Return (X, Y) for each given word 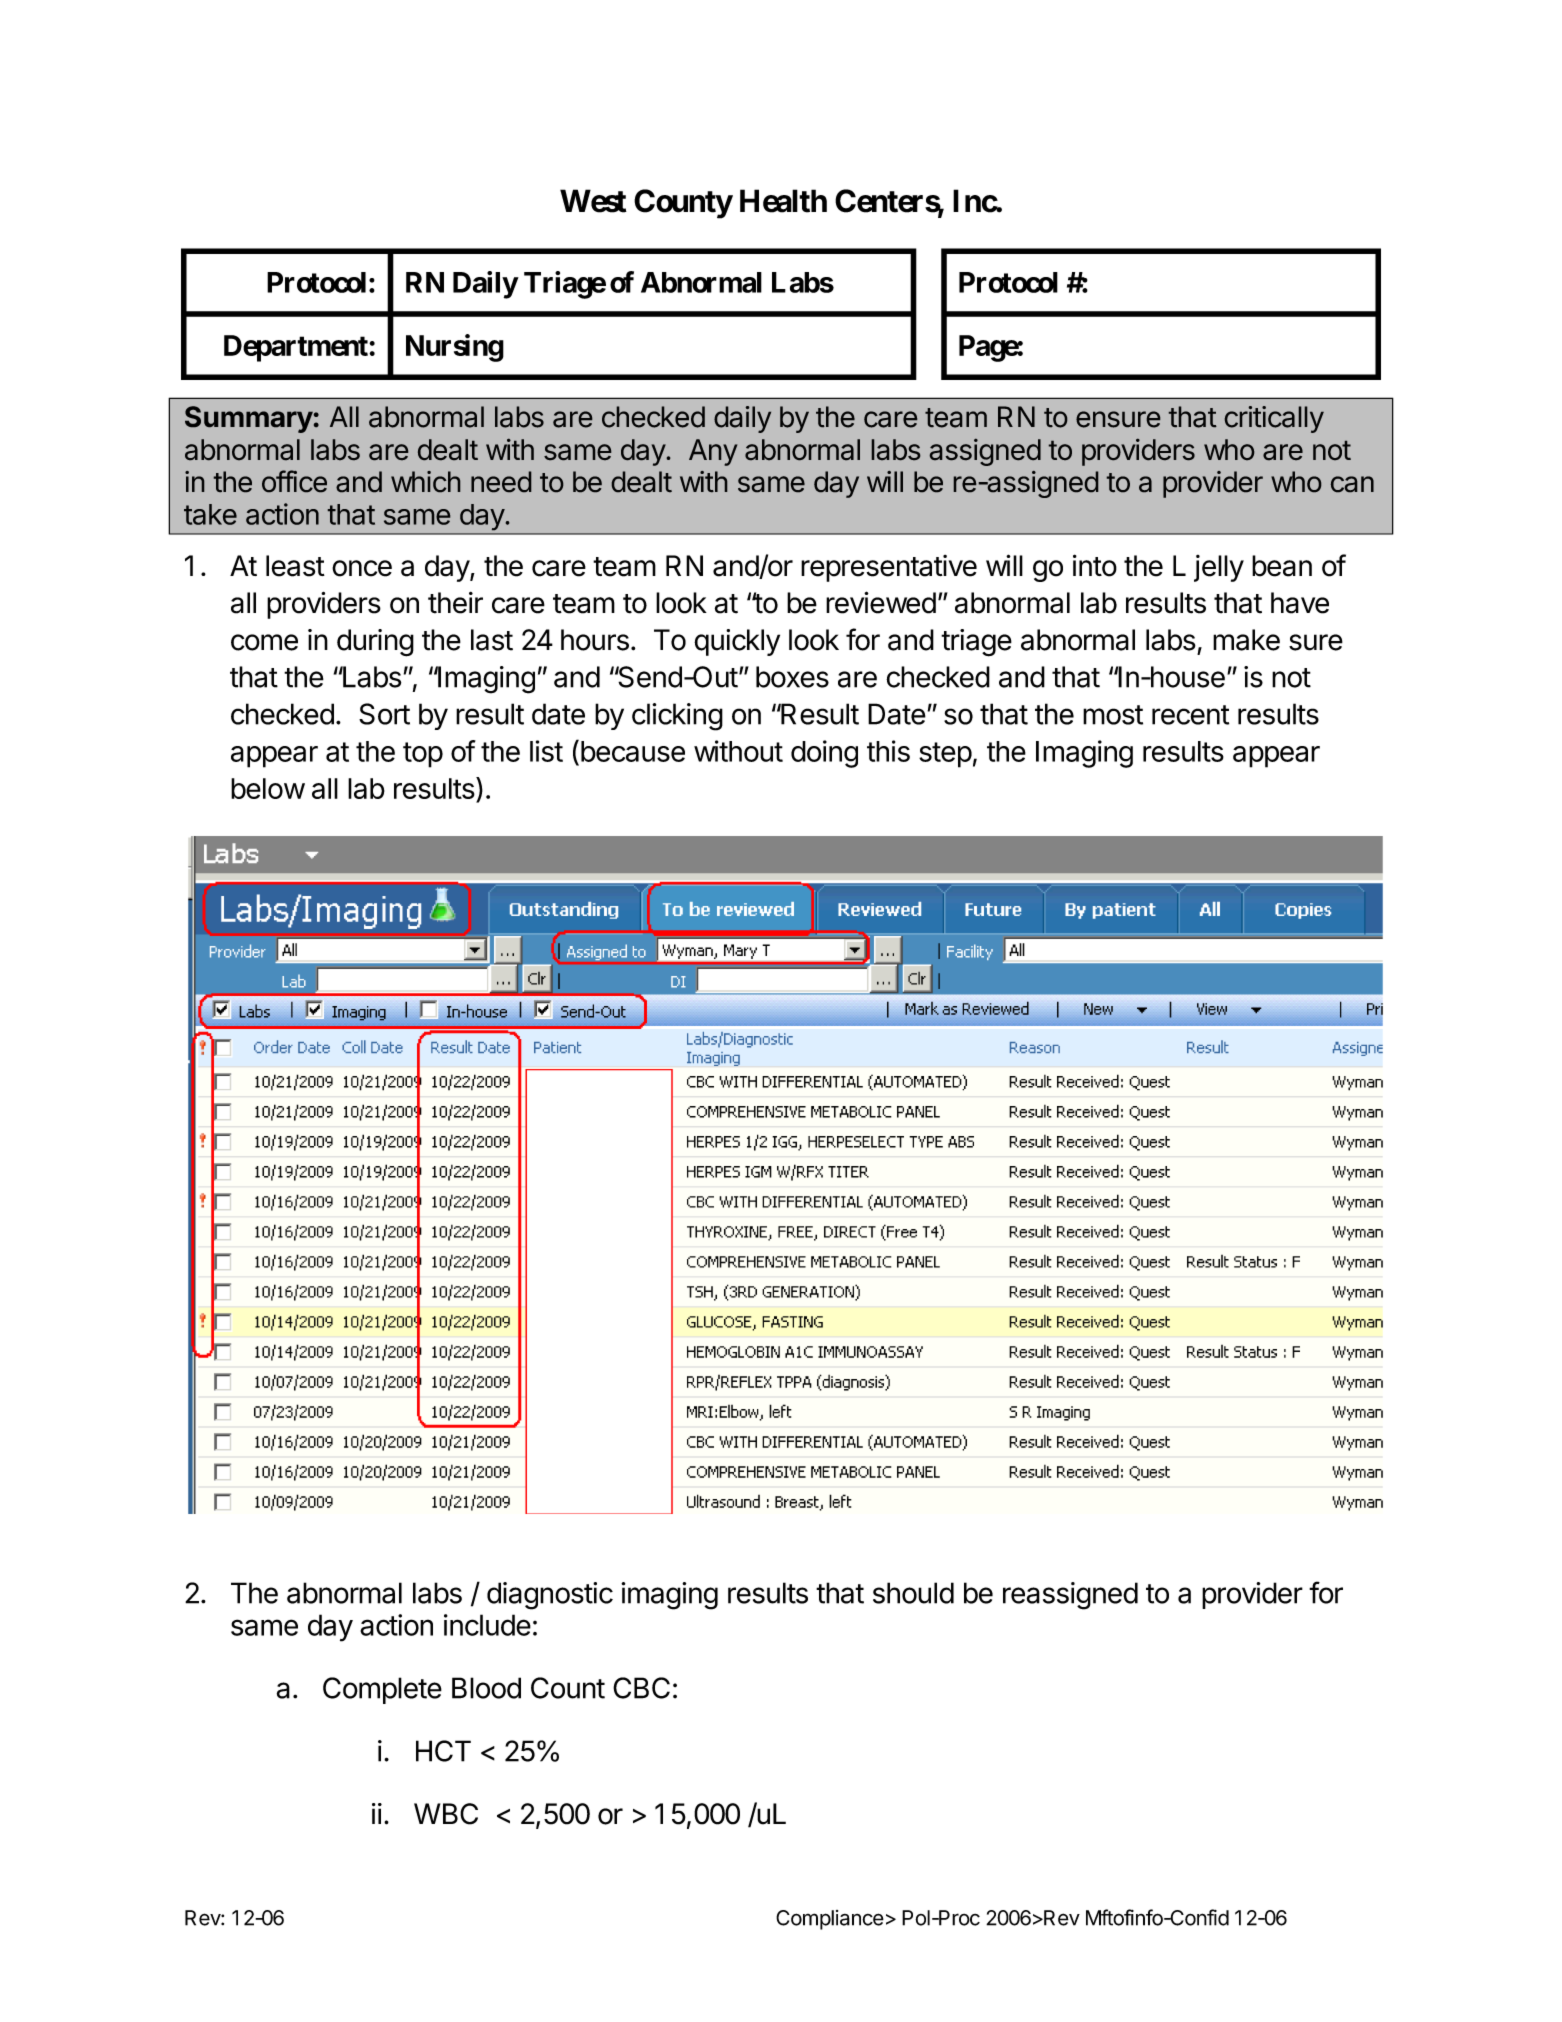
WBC (446, 1814)
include (487, 1625)
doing (824, 754)
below (268, 788)
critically (1274, 419)
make (1246, 640)
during (375, 643)
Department (297, 348)
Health (783, 201)
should (913, 1593)
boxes (792, 677)
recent (1190, 715)
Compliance (830, 1920)
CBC (641, 1688)
